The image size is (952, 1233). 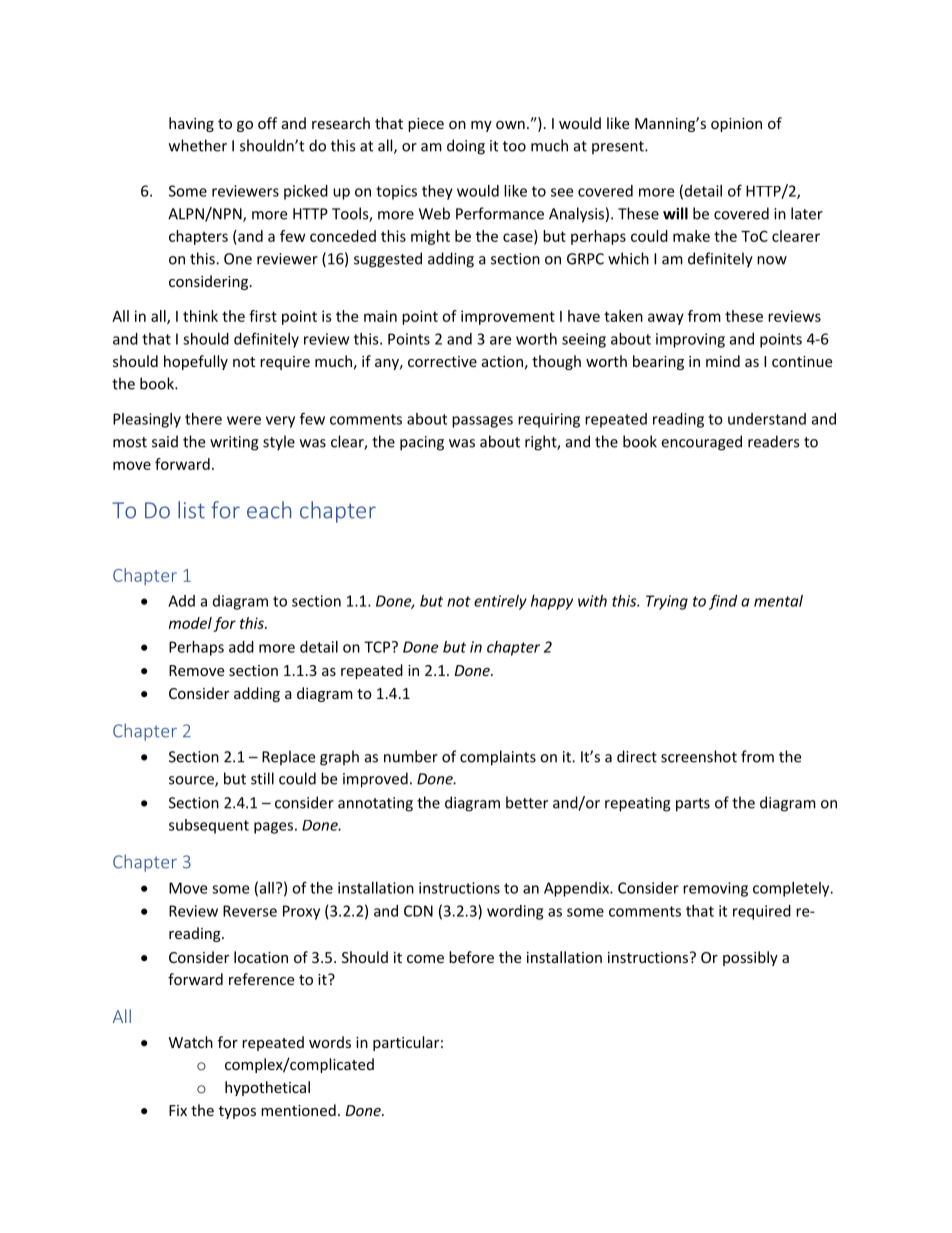 What do you see at coordinates (466, 147) in the page?
I see `doing` at bounding box center [466, 147].
